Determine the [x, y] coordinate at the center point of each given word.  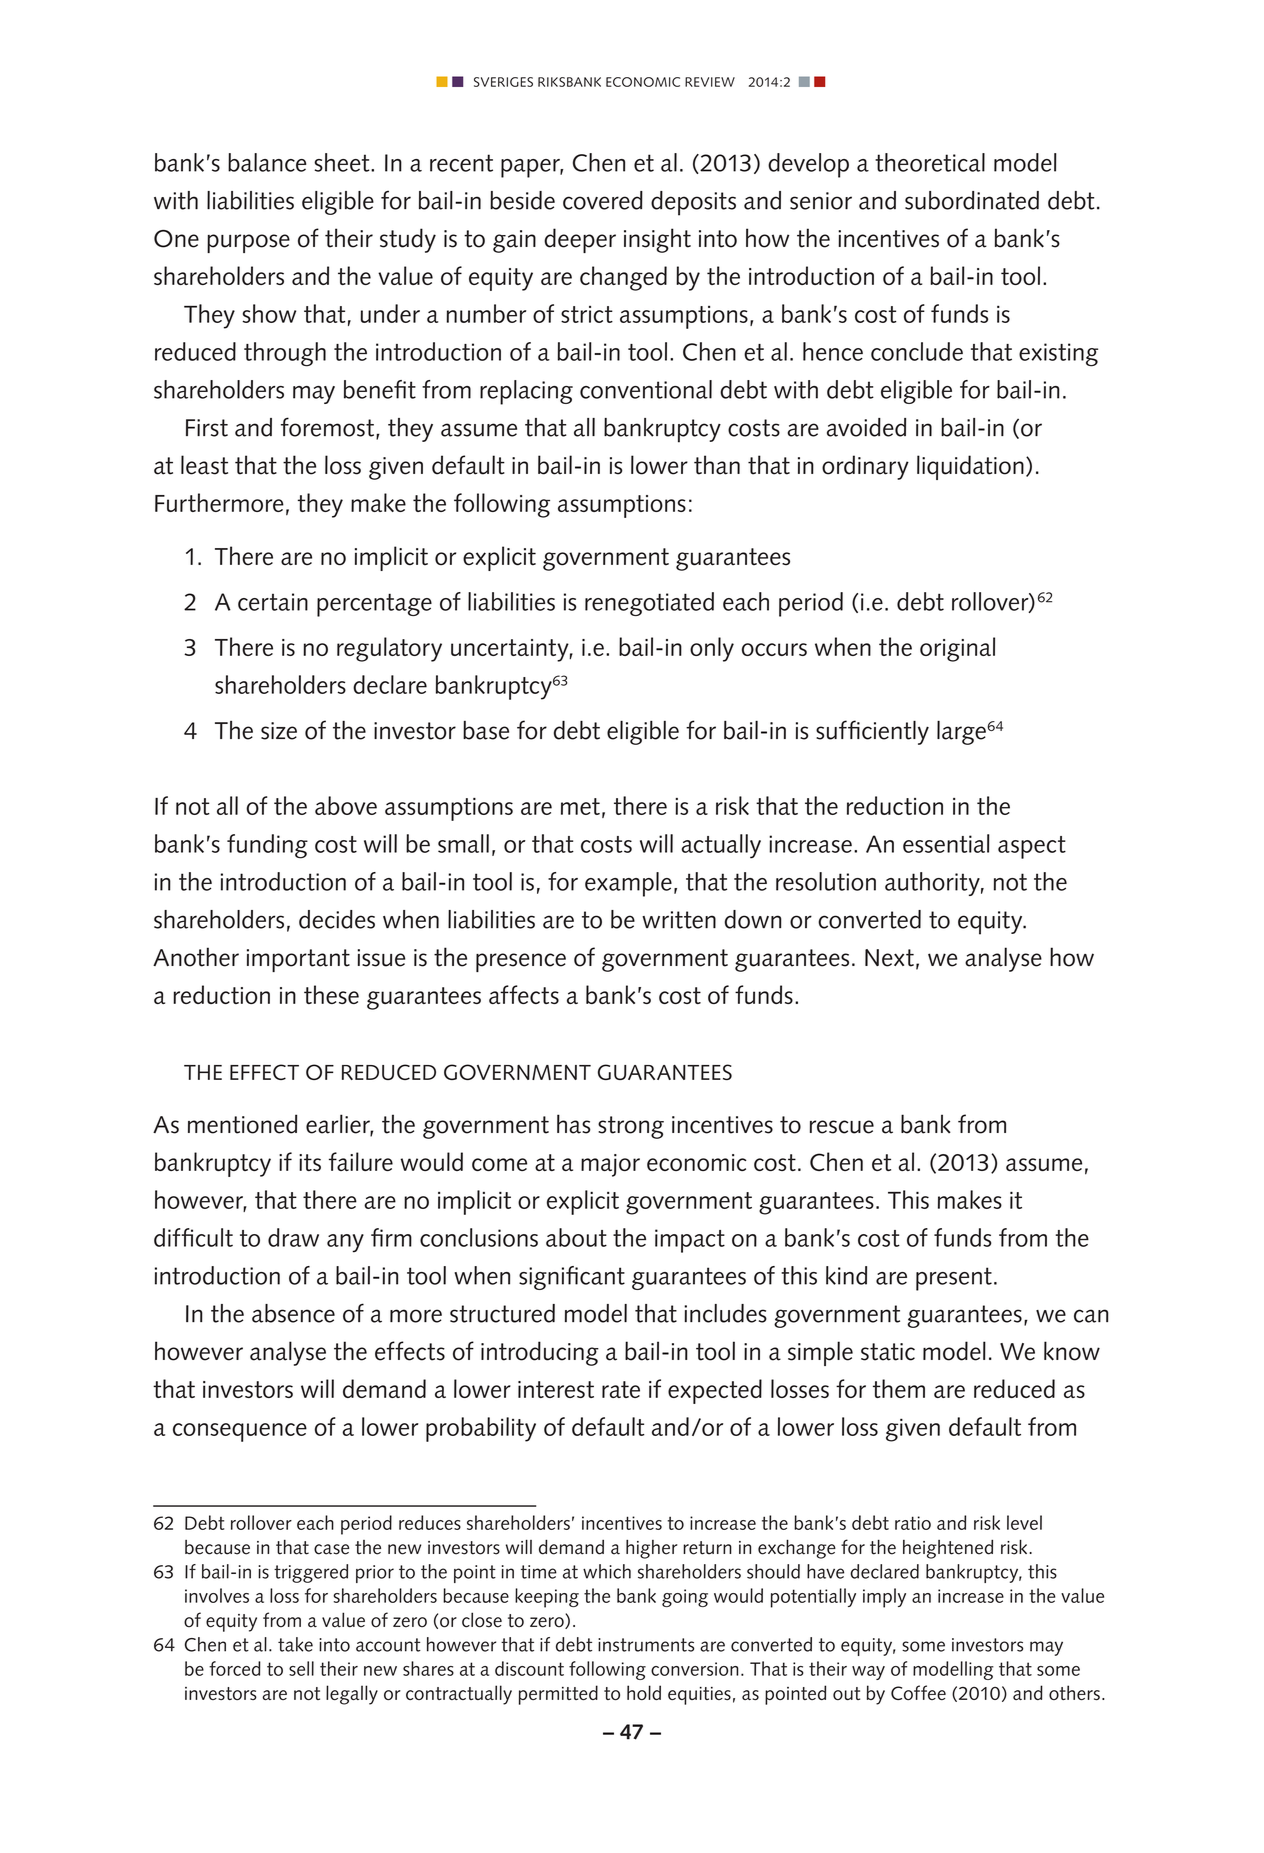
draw [293, 1237]
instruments [646, 1645]
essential [946, 843]
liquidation [970, 467]
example [628, 884]
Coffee [918, 1692]
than [717, 465]
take [295, 1644]
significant [572, 1278]
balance [267, 162]
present [954, 1279]
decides [337, 919]
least [204, 465]
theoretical [930, 162]
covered [603, 200]
